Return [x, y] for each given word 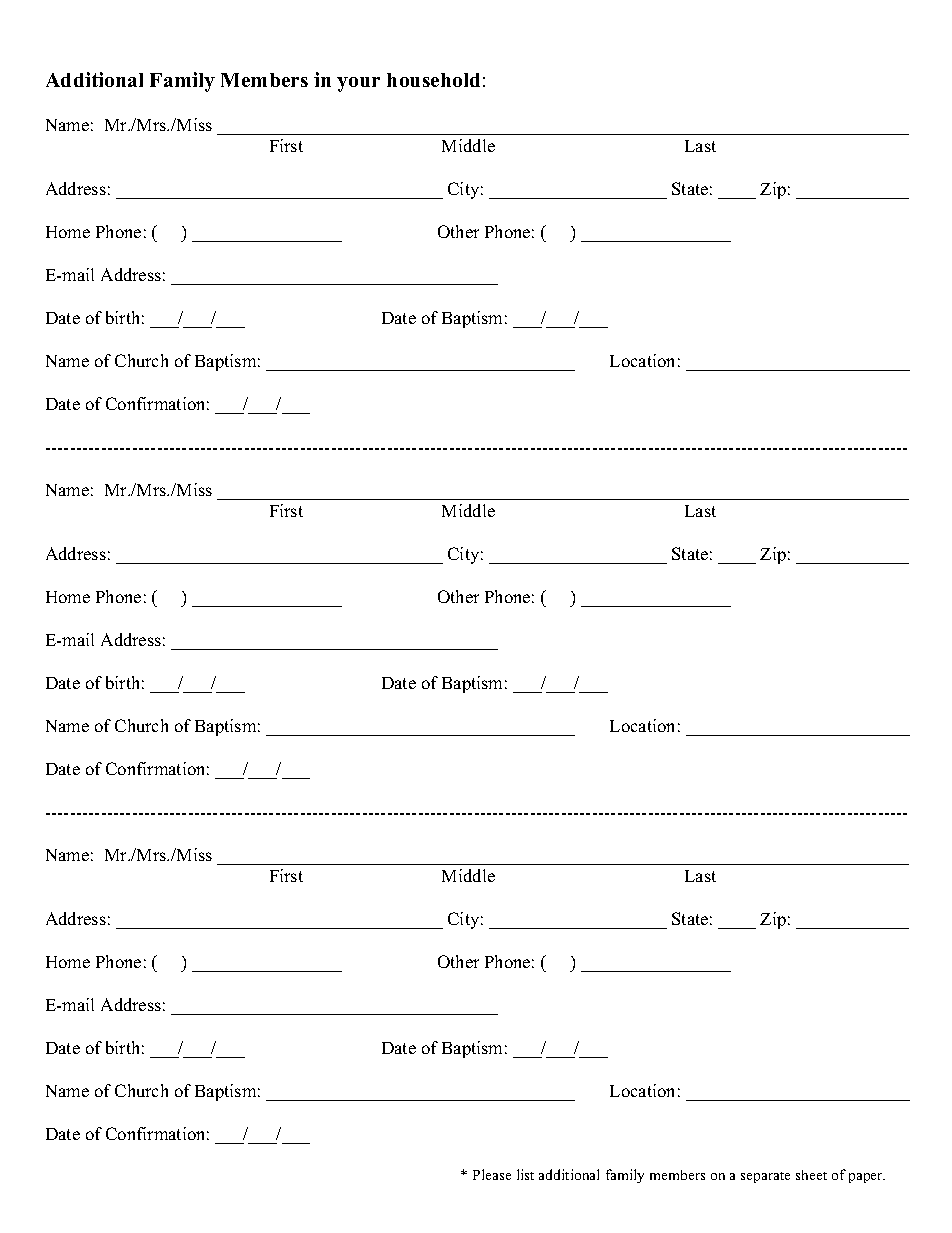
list [525, 1174]
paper [867, 1178]
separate [765, 1177]
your [358, 84]
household [433, 80]
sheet [811, 1175]
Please [492, 1174]
